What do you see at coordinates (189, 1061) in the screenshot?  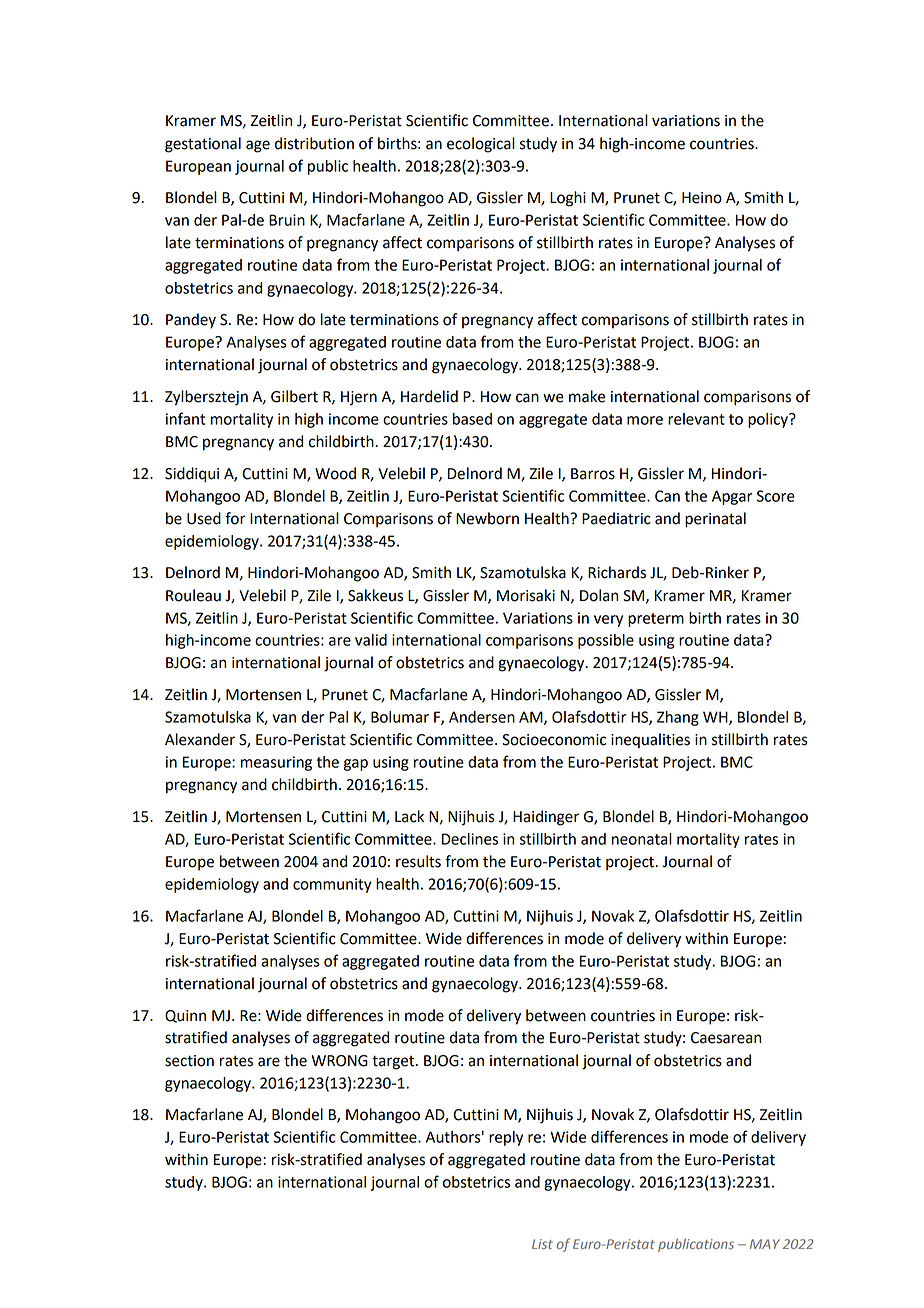 I see `section` at bounding box center [189, 1061].
